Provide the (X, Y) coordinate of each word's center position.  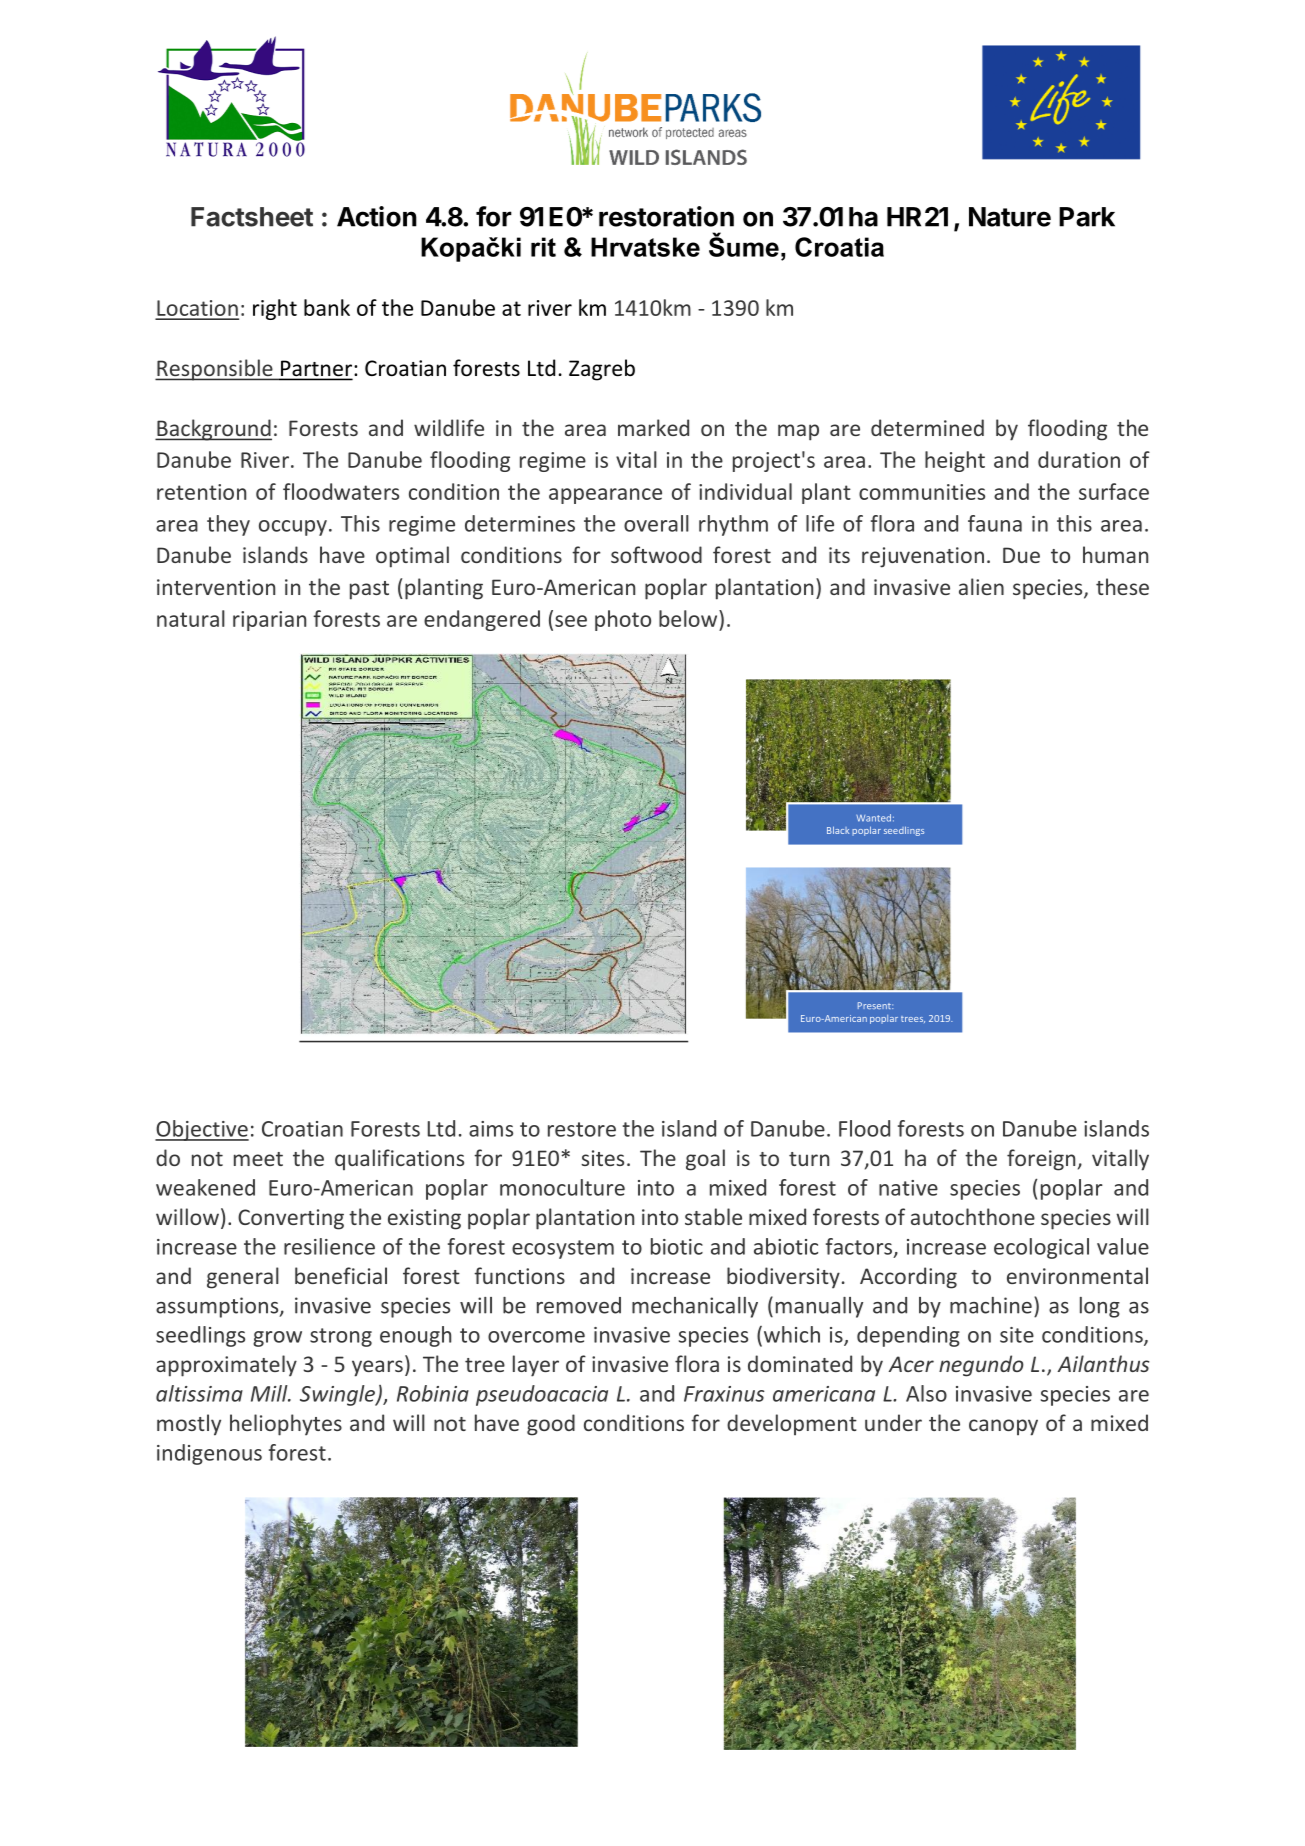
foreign (1041, 1160)
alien (981, 586)
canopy (1003, 1427)
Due (1021, 555)
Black (838, 830)
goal (705, 1160)
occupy (293, 528)
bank (327, 307)
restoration (666, 216)
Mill (270, 1393)
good (551, 1425)
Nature (1010, 217)
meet (258, 1159)
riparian (269, 621)
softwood (656, 554)
